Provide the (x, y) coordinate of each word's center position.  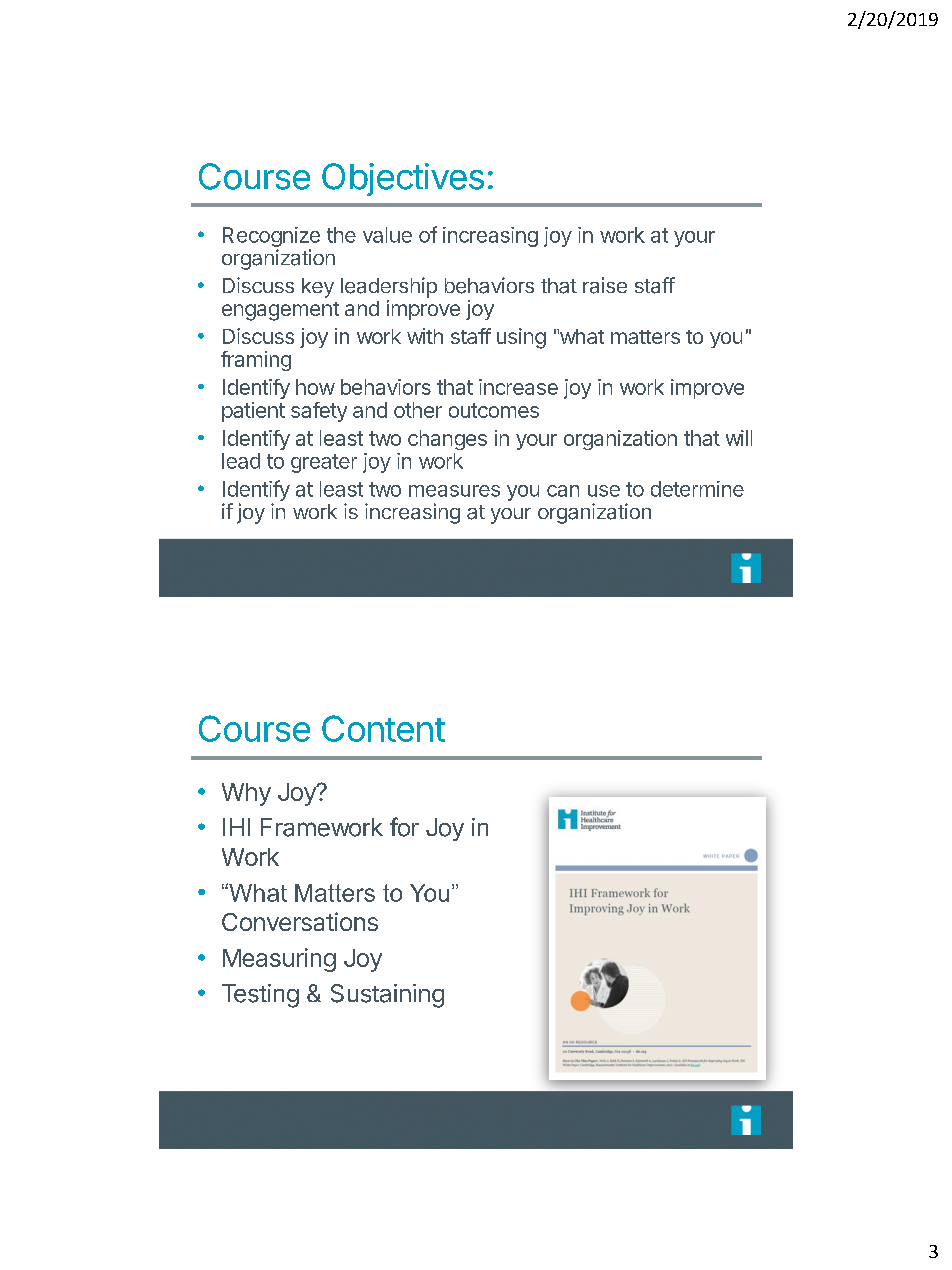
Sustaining (387, 996)
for (404, 827)
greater (324, 463)
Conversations (300, 921)
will (739, 438)
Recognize (271, 237)
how (315, 387)
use (604, 491)
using (521, 338)
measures (454, 491)
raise (605, 285)
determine (697, 489)
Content (383, 728)
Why (246, 794)
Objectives (403, 179)
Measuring (279, 960)
